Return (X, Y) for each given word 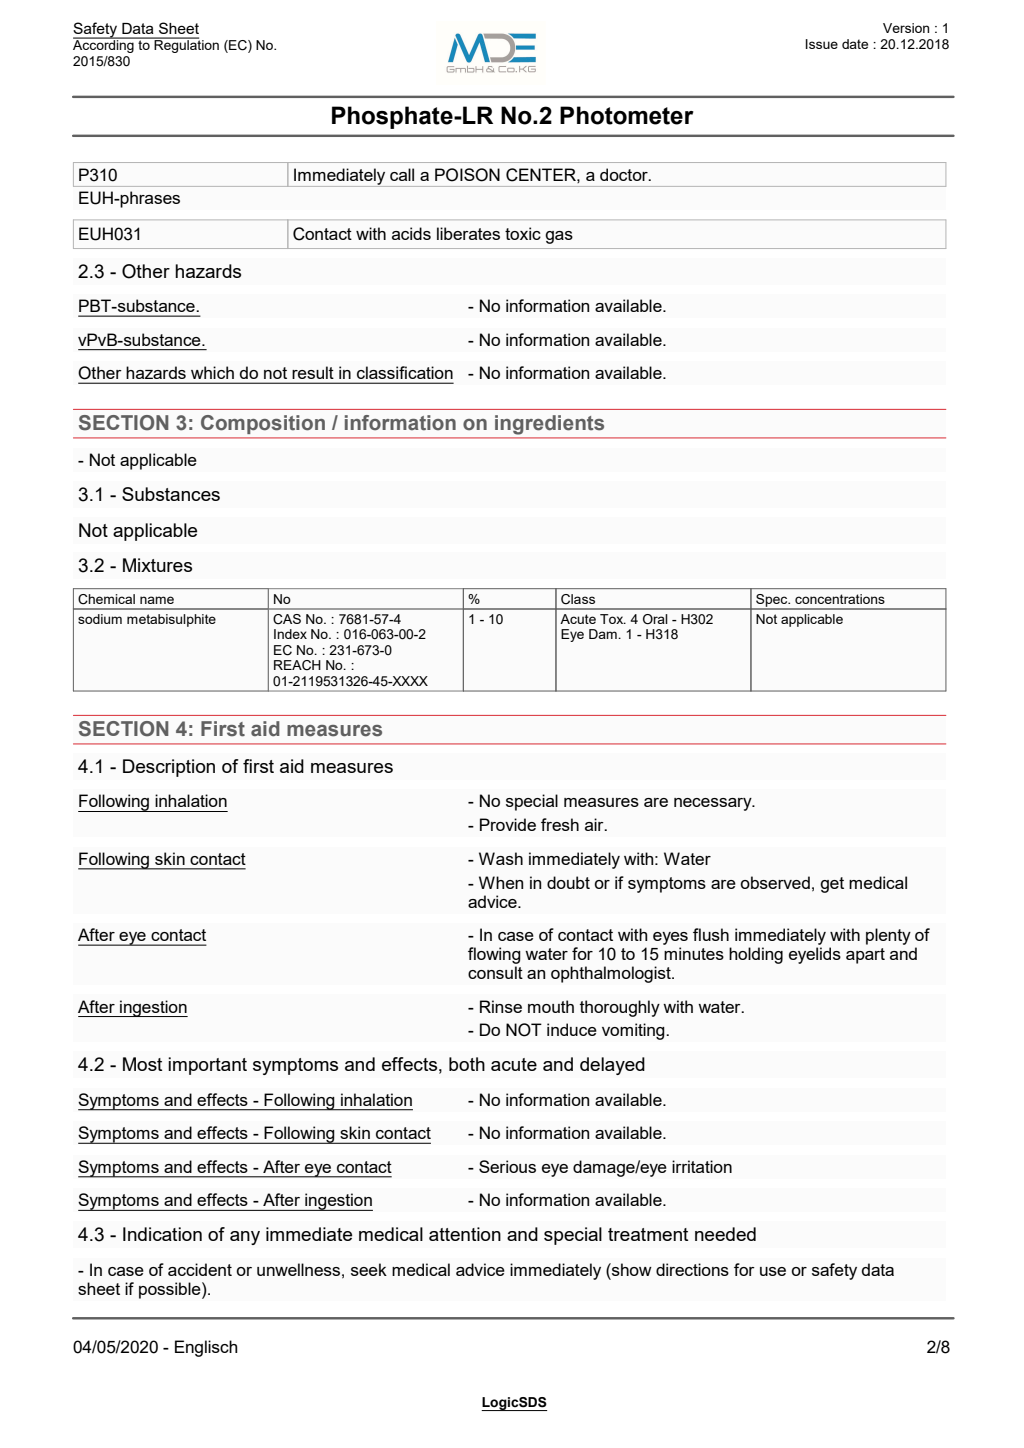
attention (465, 1234)
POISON (467, 175)
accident (200, 1269)
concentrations (840, 599)
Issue (822, 44)
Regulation (186, 45)
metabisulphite (171, 620)
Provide (508, 824)
